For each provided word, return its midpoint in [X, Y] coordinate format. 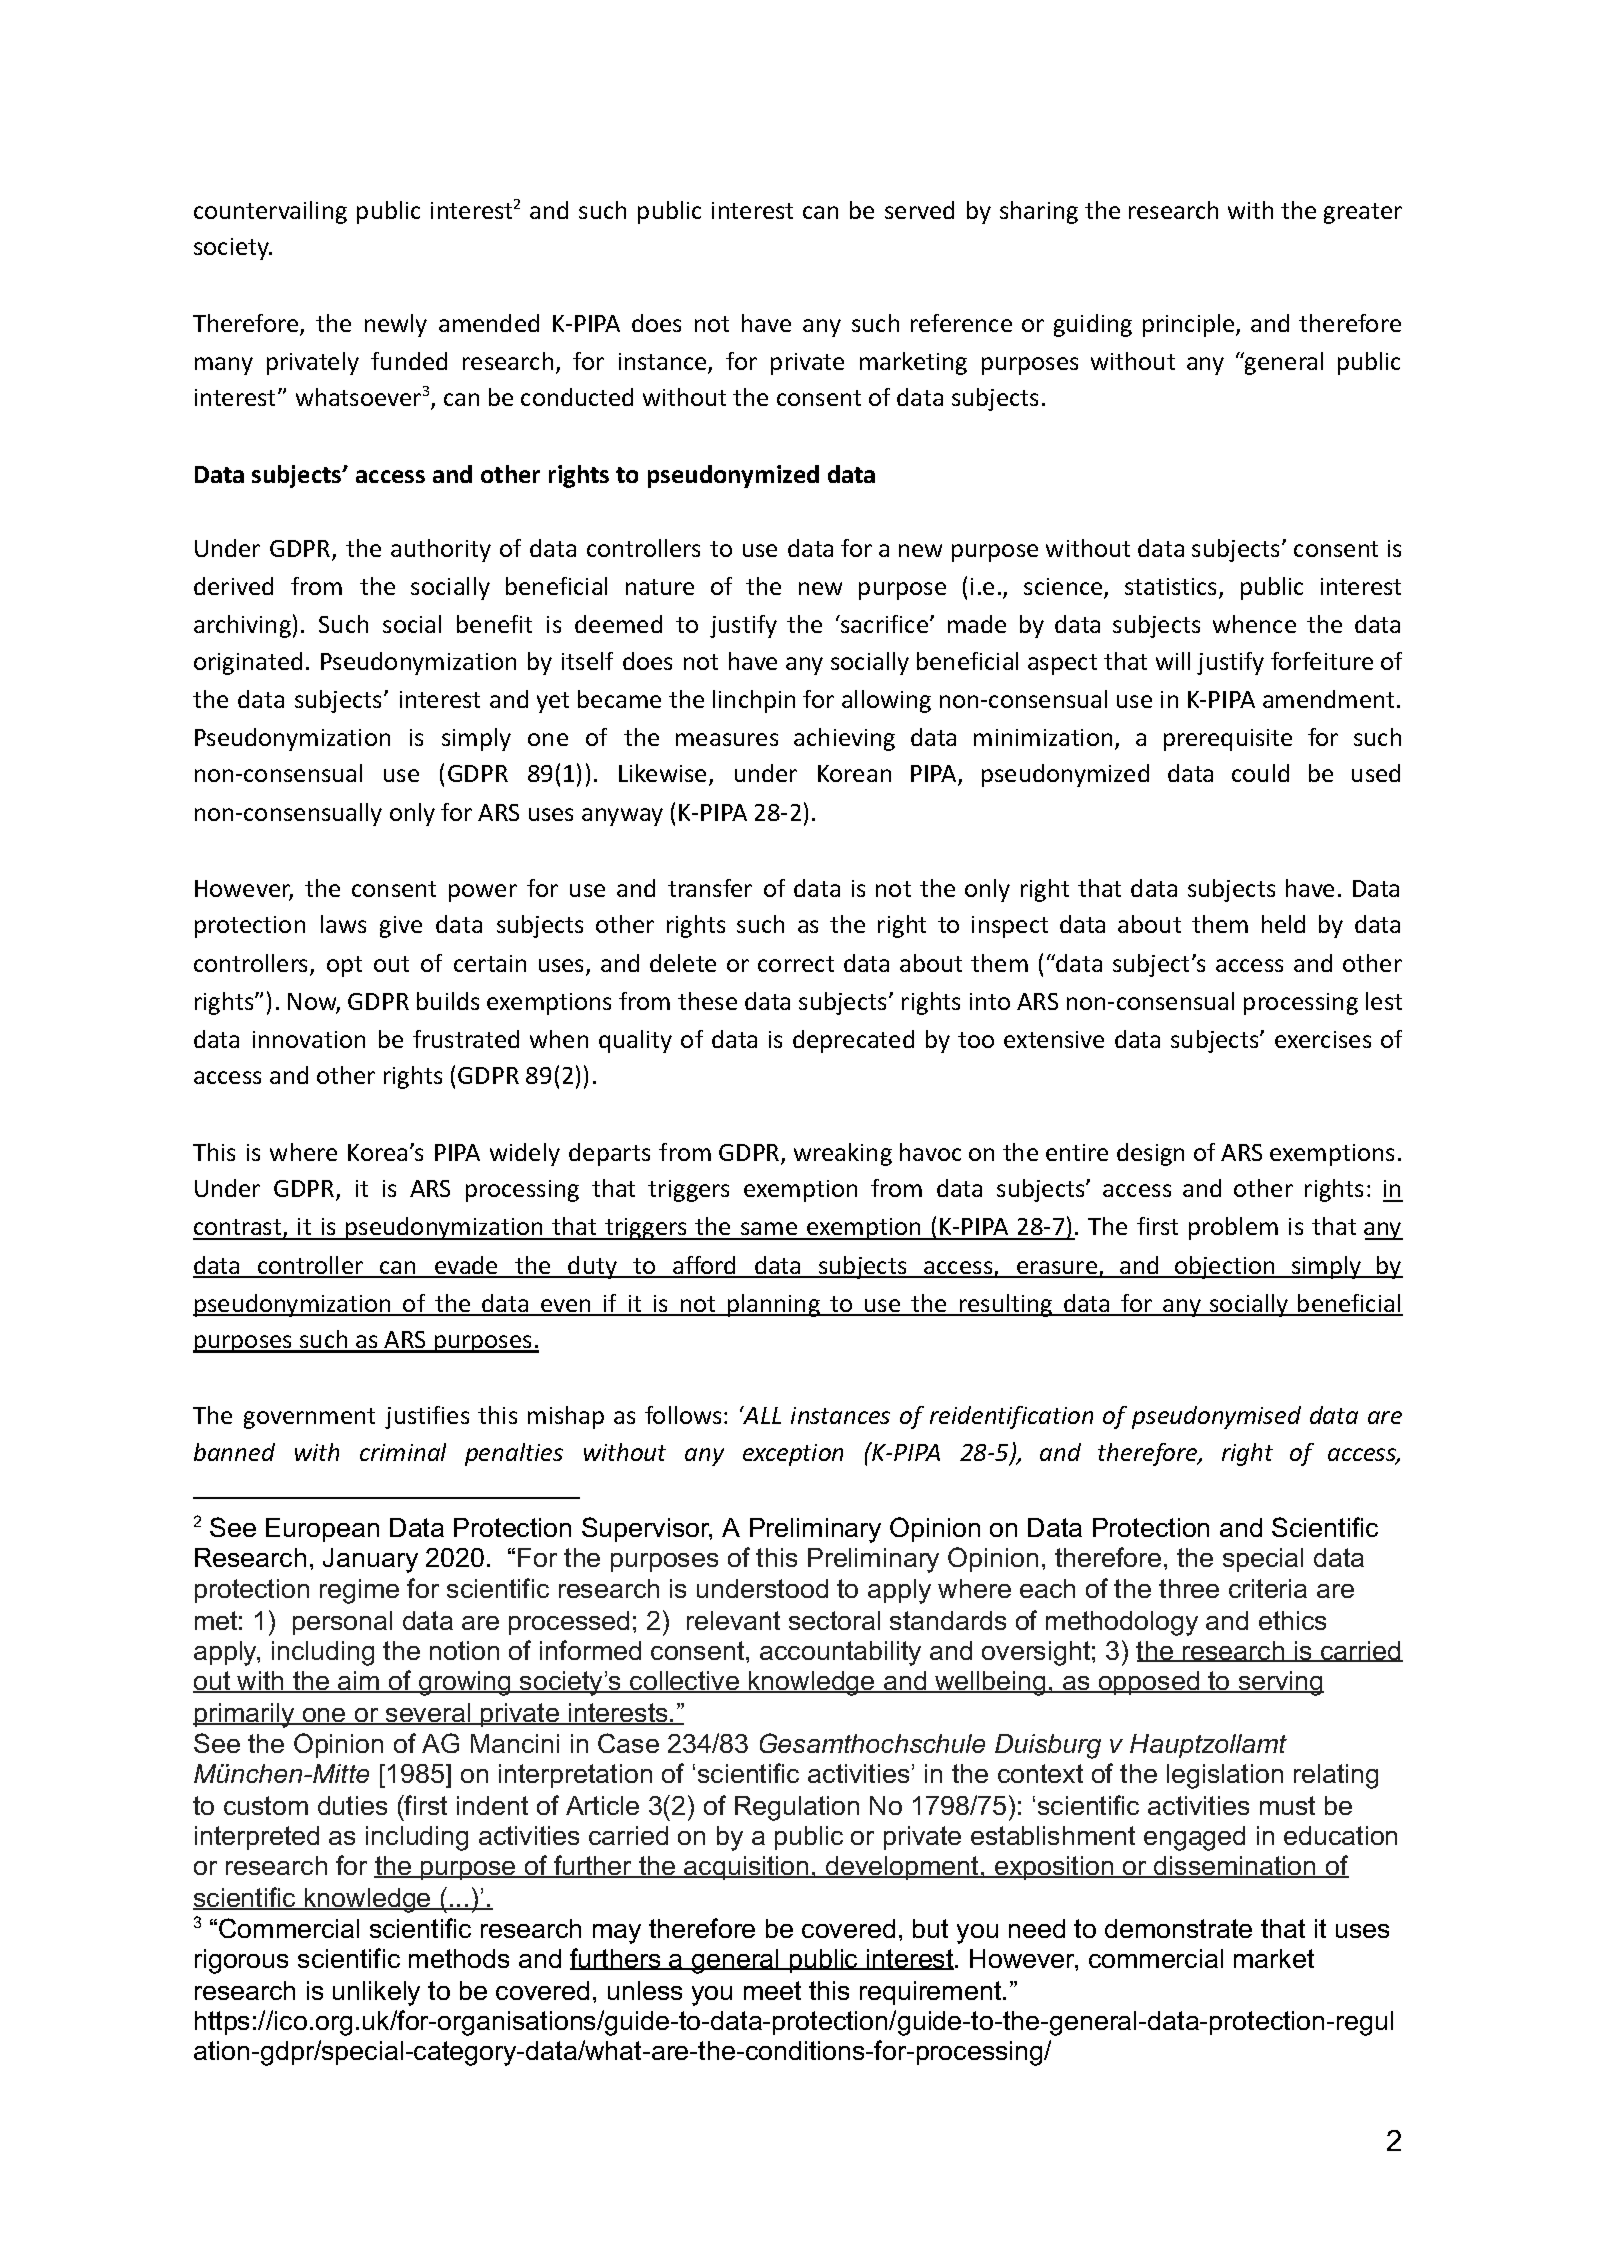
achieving [844, 739]
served [919, 210]
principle [1190, 325]
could [1260, 773]
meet [772, 1990]
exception [793, 1455]
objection [1225, 1267]
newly [396, 325]
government [309, 1418]
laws [343, 924]
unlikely [376, 1993]
